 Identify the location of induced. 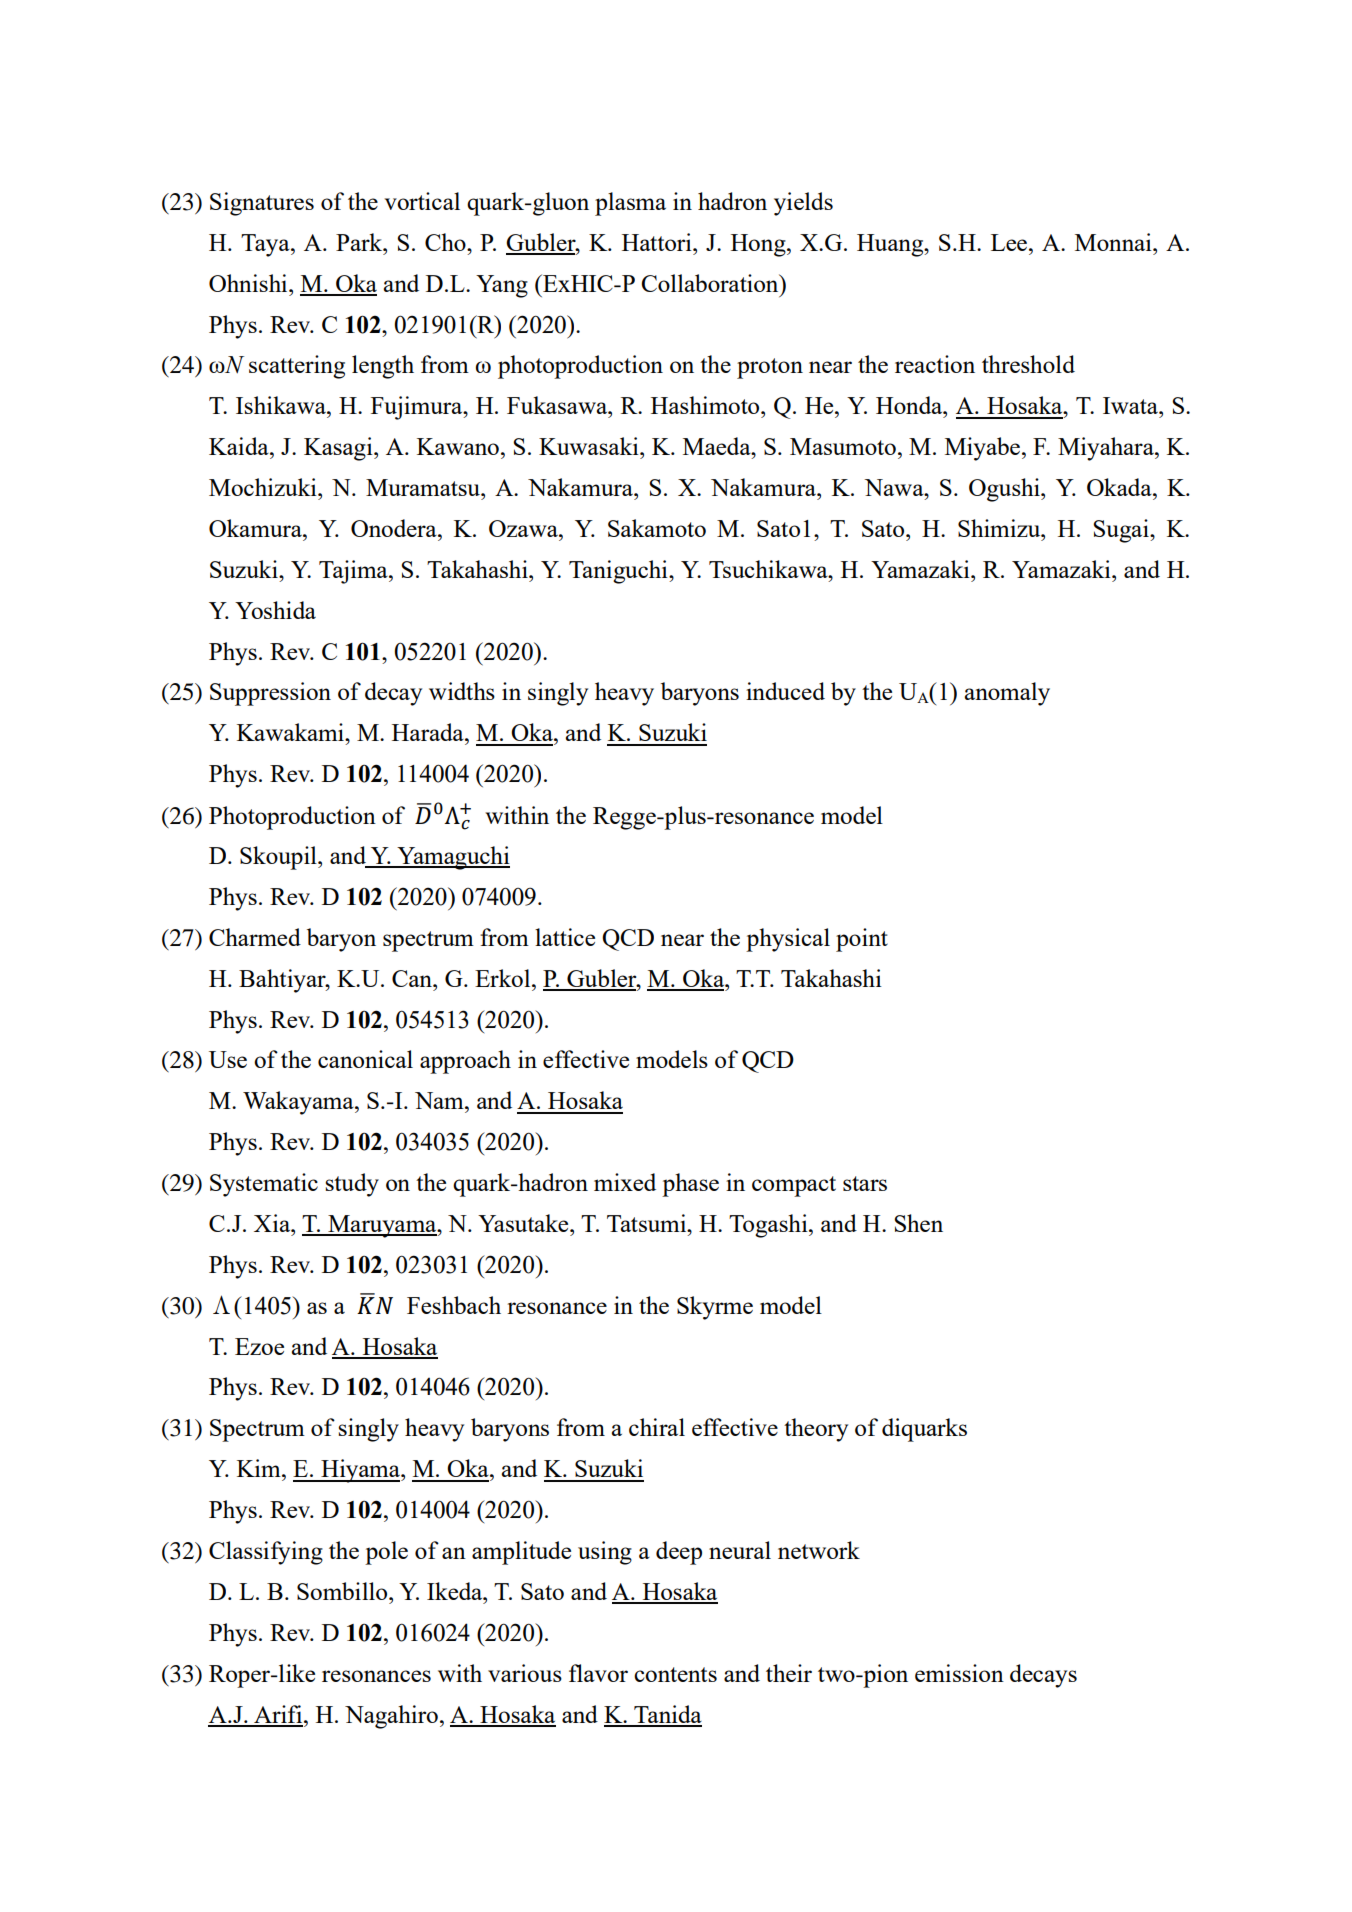
(785, 691).
